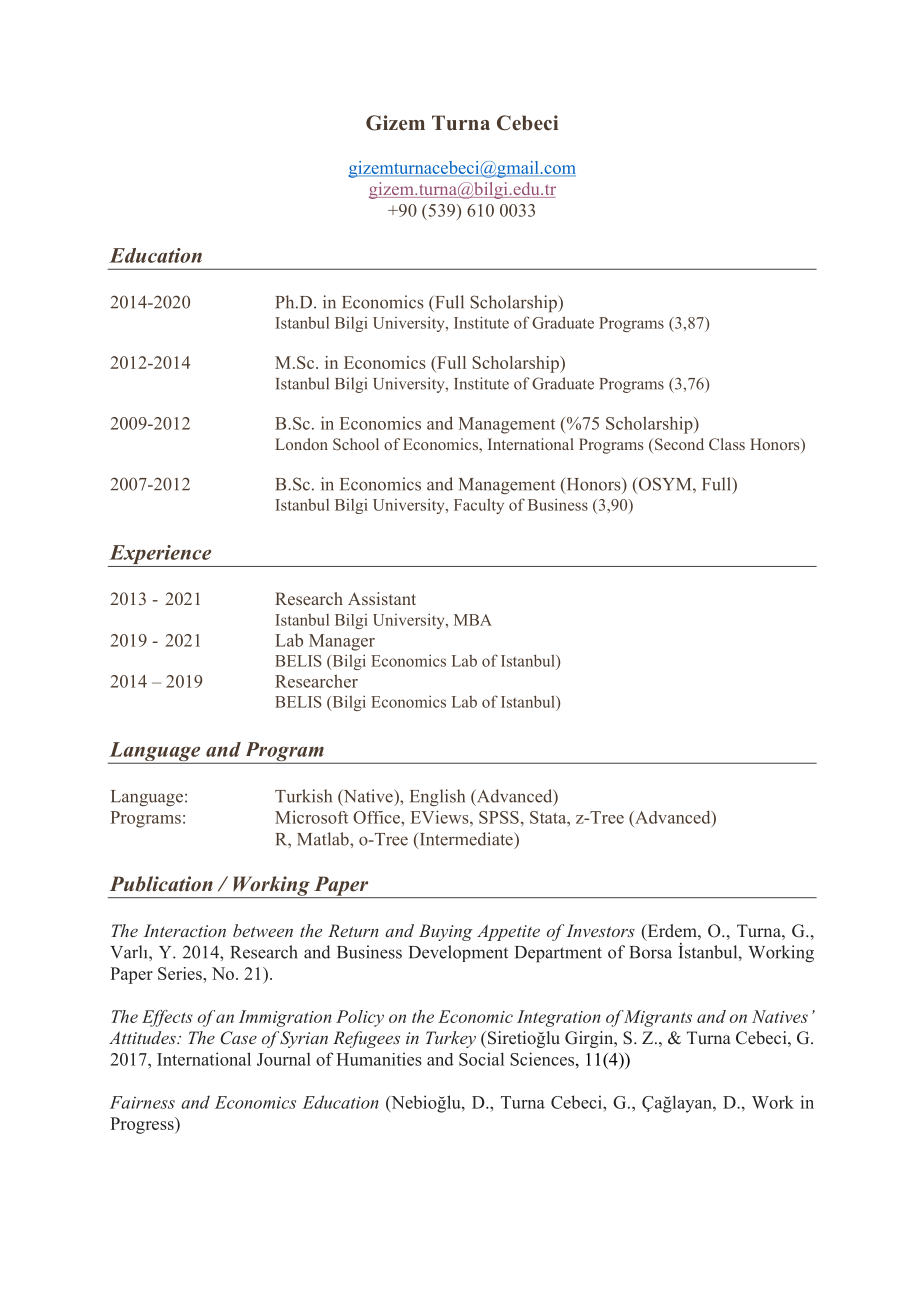 This screenshot has width=924, height=1308. I want to click on London, so click(301, 444).
